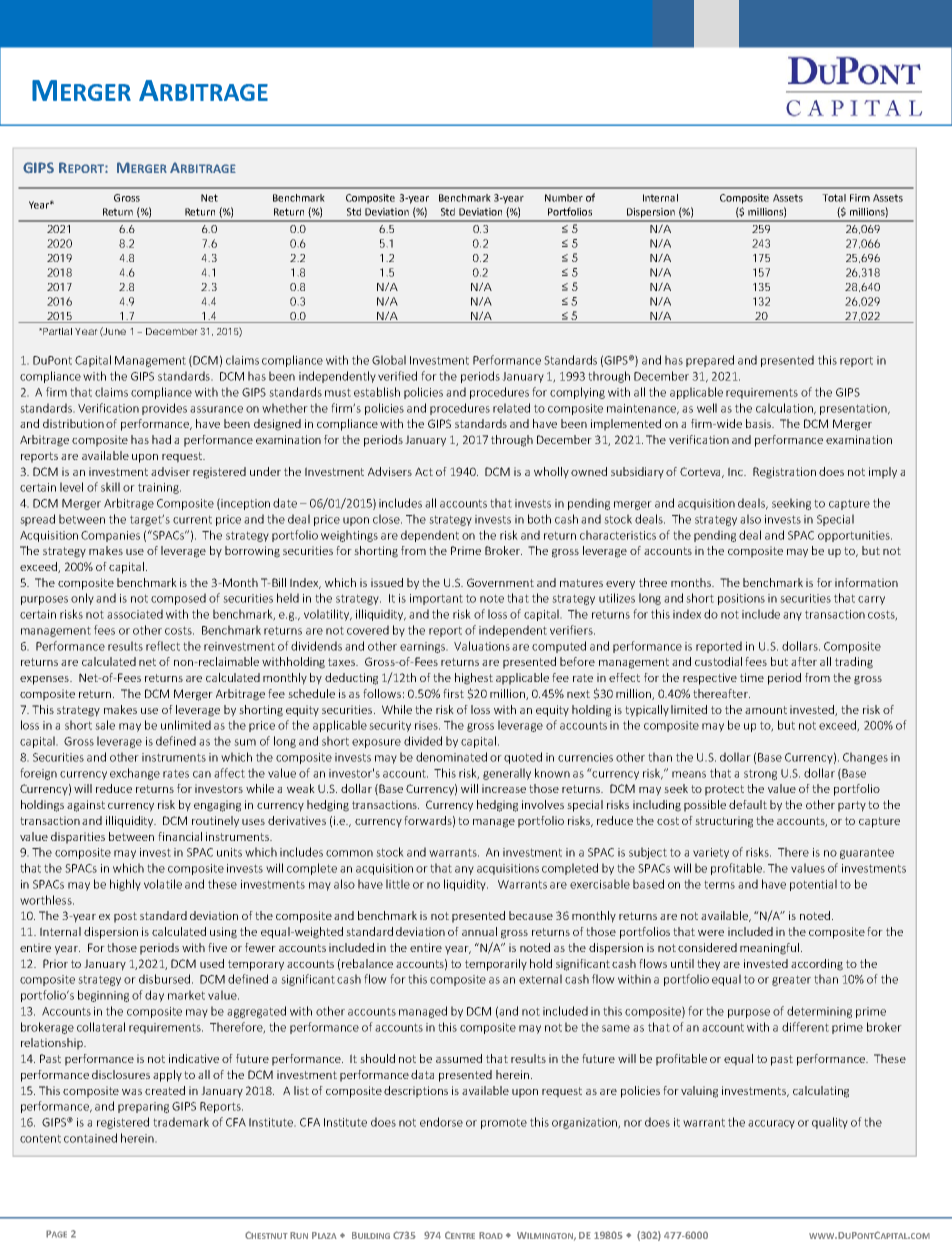 This screenshot has height=1250, width=952. Describe the element at coordinates (855, 536) in the screenshot. I see `opportunities` at that location.
